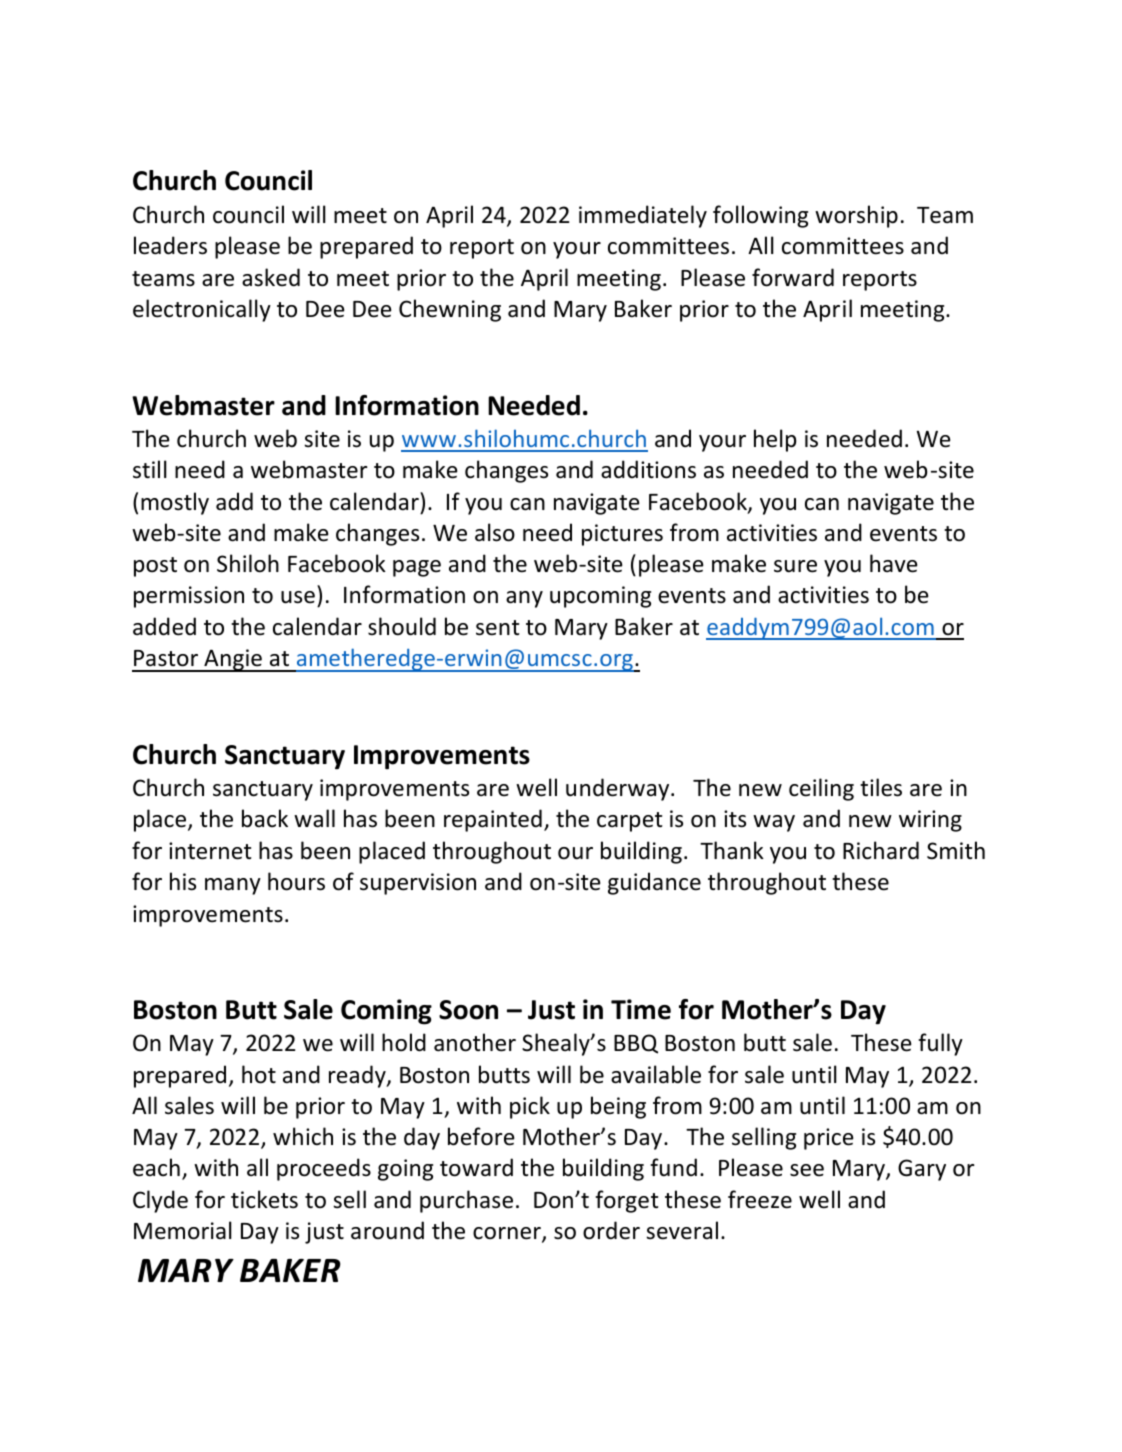 This screenshot has width=1122, height=1452. Describe the element at coordinates (643, 216) in the screenshot. I see `immediately` at that location.
